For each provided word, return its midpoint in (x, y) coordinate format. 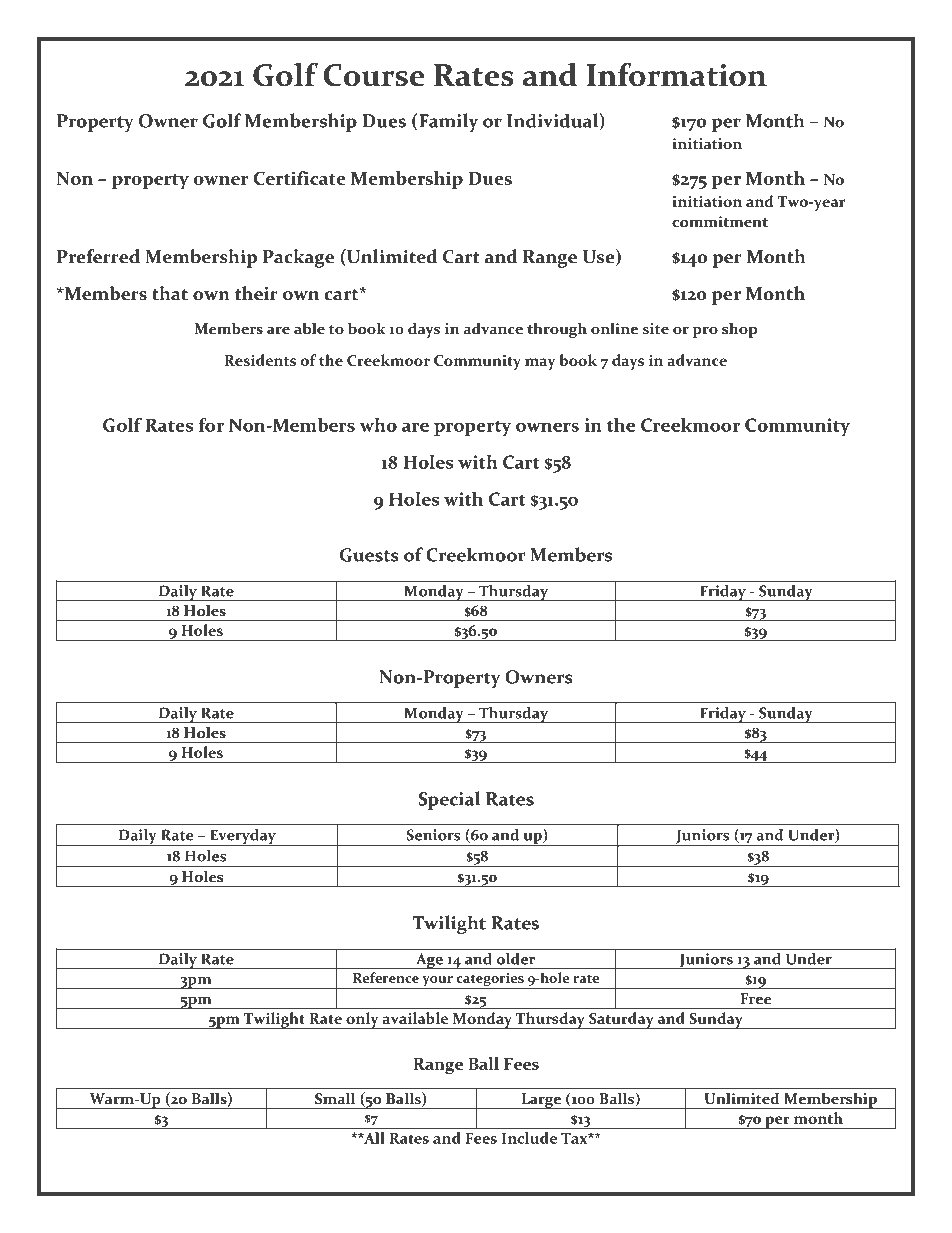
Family (448, 122)
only (362, 1020)
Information (676, 74)
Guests (369, 555)
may (540, 364)
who (378, 425)
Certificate (300, 178)
